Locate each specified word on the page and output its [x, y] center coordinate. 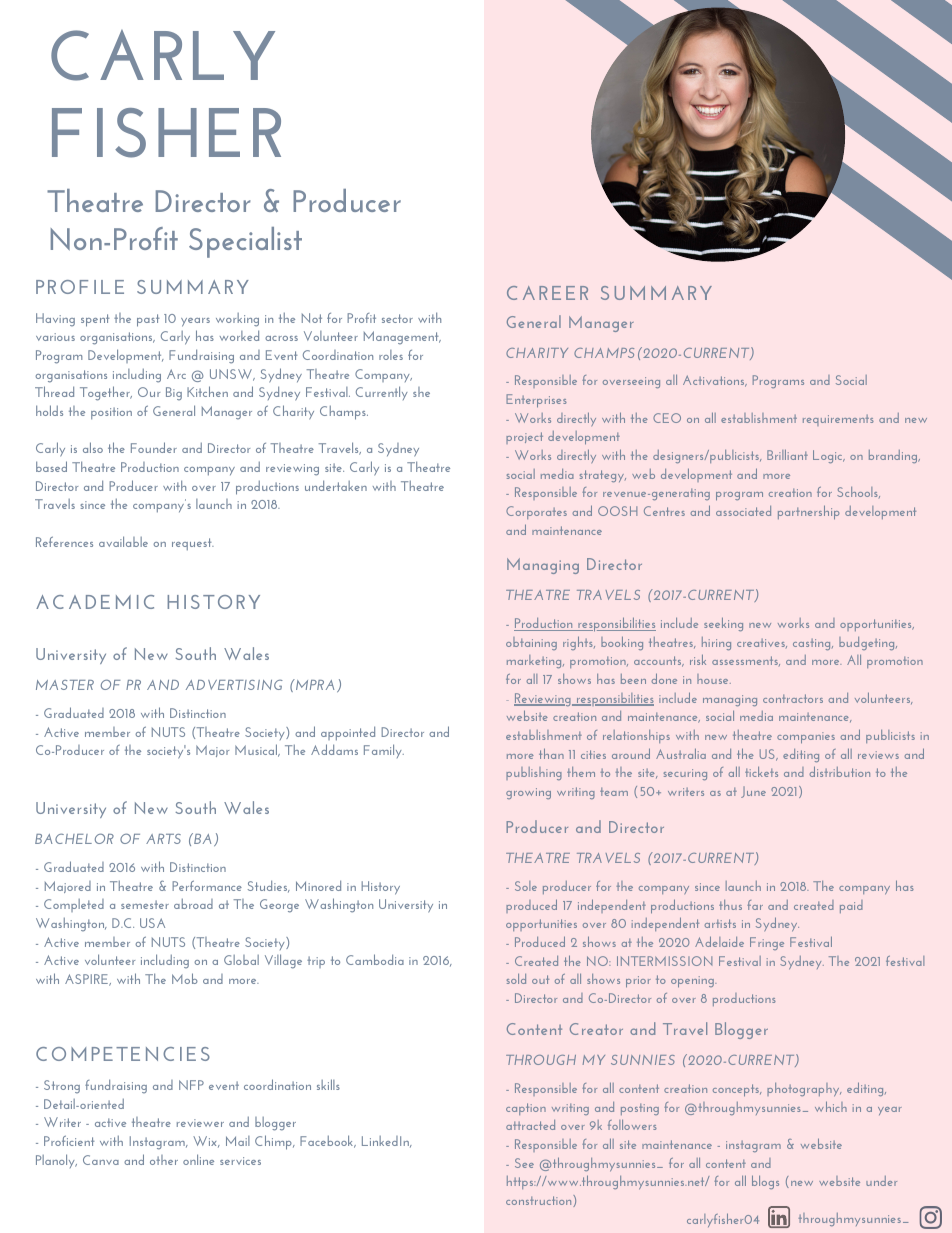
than [551, 753]
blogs [765, 1182]
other [164, 1160]
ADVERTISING [234, 685]
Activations [715, 381]
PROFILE [80, 287]
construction [540, 1201]
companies [806, 738]
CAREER [547, 293]
